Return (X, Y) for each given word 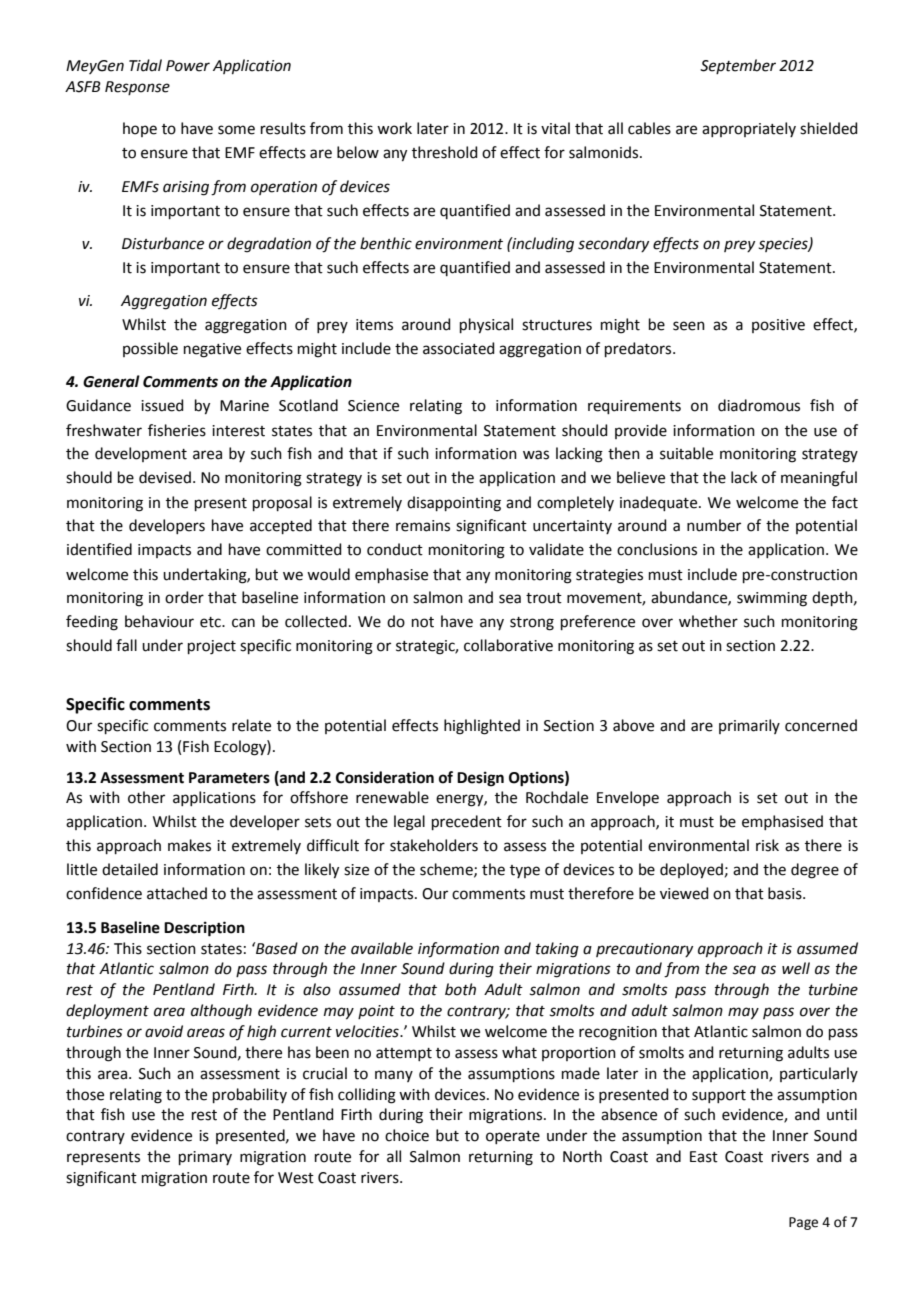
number (714, 525)
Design (480, 779)
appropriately (749, 129)
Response (137, 88)
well (796, 968)
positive (778, 326)
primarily (749, 726)
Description (204, 929)
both (460, 989)
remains (423, 526)
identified (99, 549)
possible (150, 349)
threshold (445, 152)
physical (486, 326)
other (146, 797)
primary (205, 1158)
